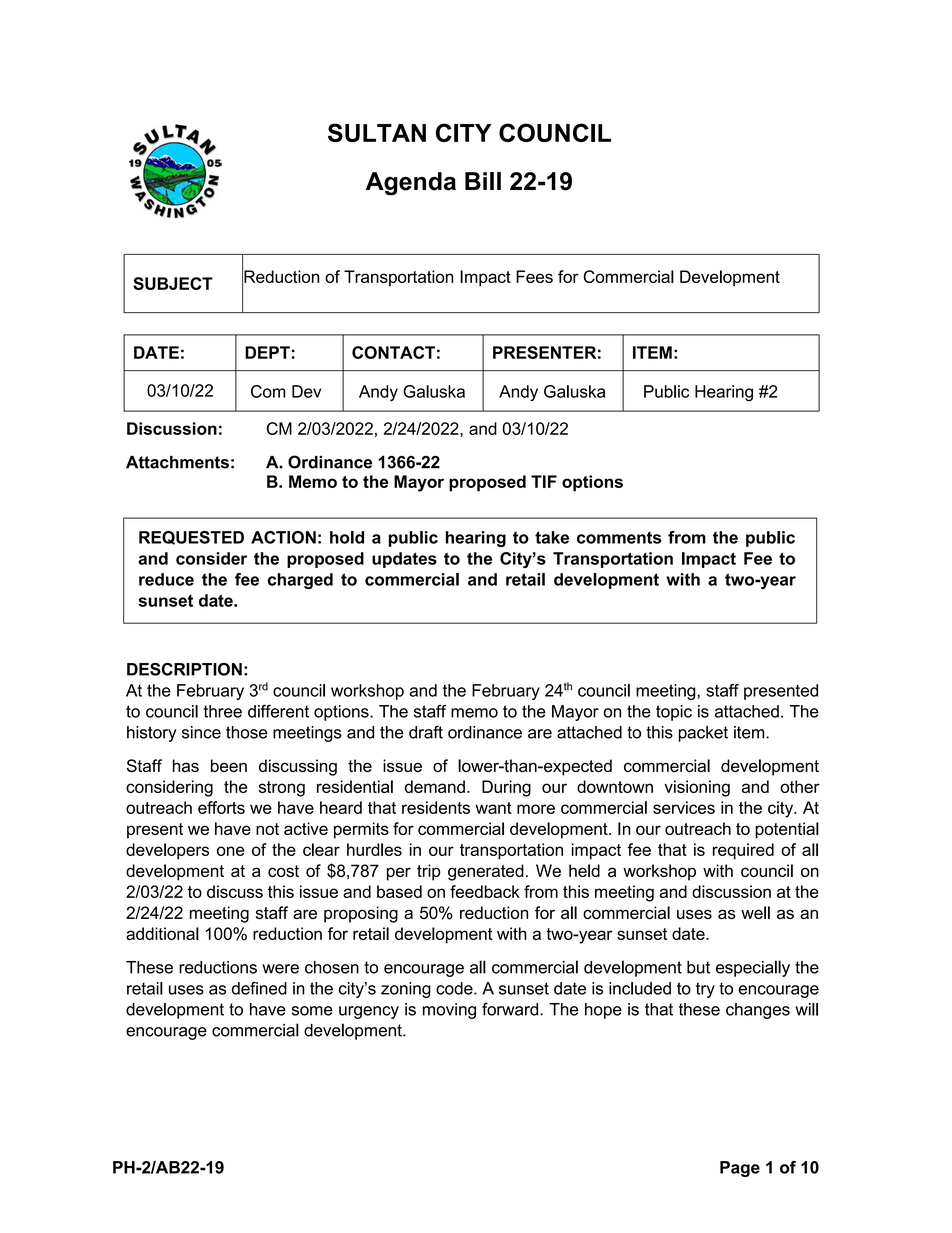 The image size is (952, 1233). I want to click on efforts, so click(221, 807).
